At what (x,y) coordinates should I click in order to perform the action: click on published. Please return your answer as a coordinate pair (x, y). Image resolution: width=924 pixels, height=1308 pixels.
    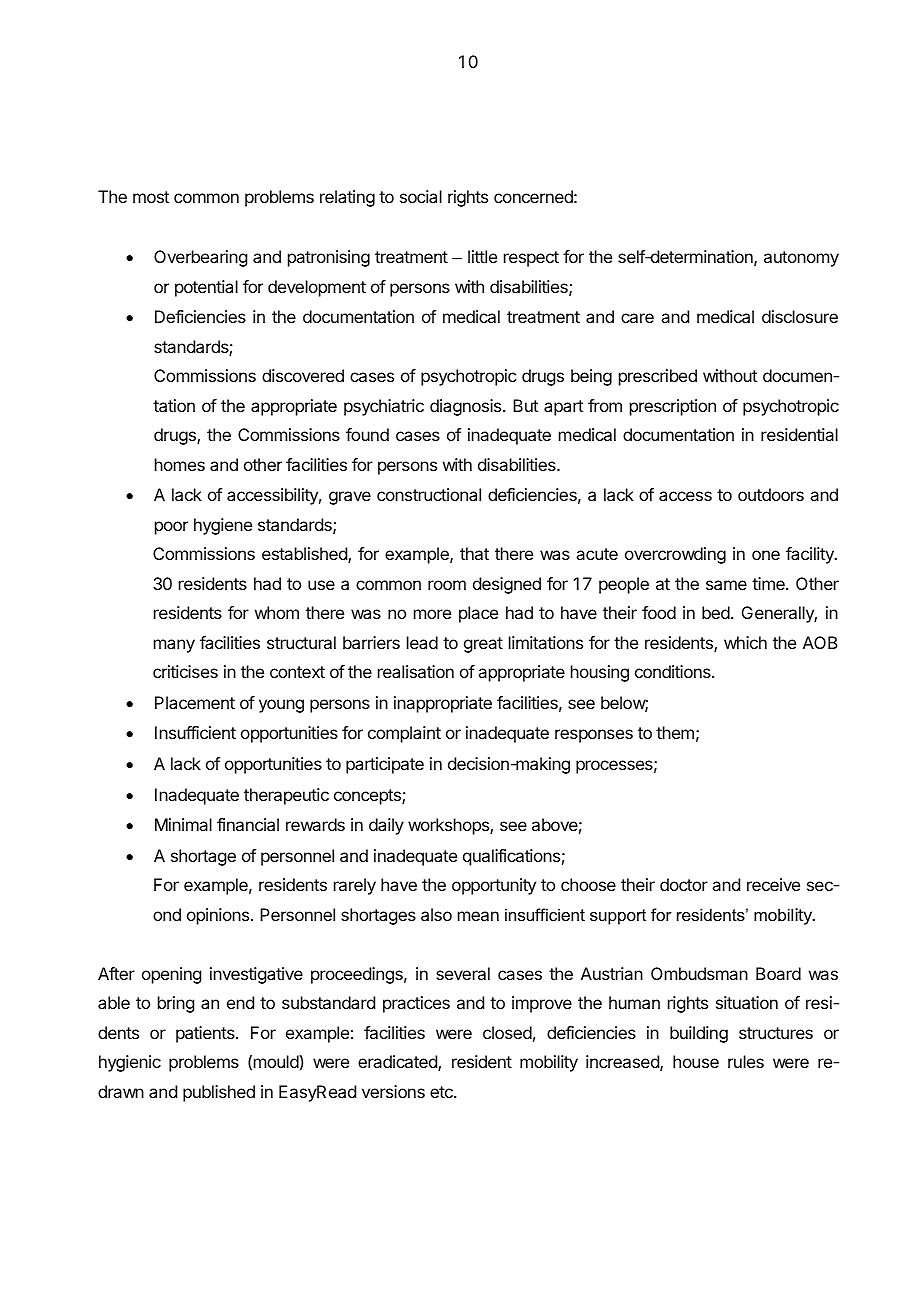
    Looking at the image, I should click on (219, 1093).
